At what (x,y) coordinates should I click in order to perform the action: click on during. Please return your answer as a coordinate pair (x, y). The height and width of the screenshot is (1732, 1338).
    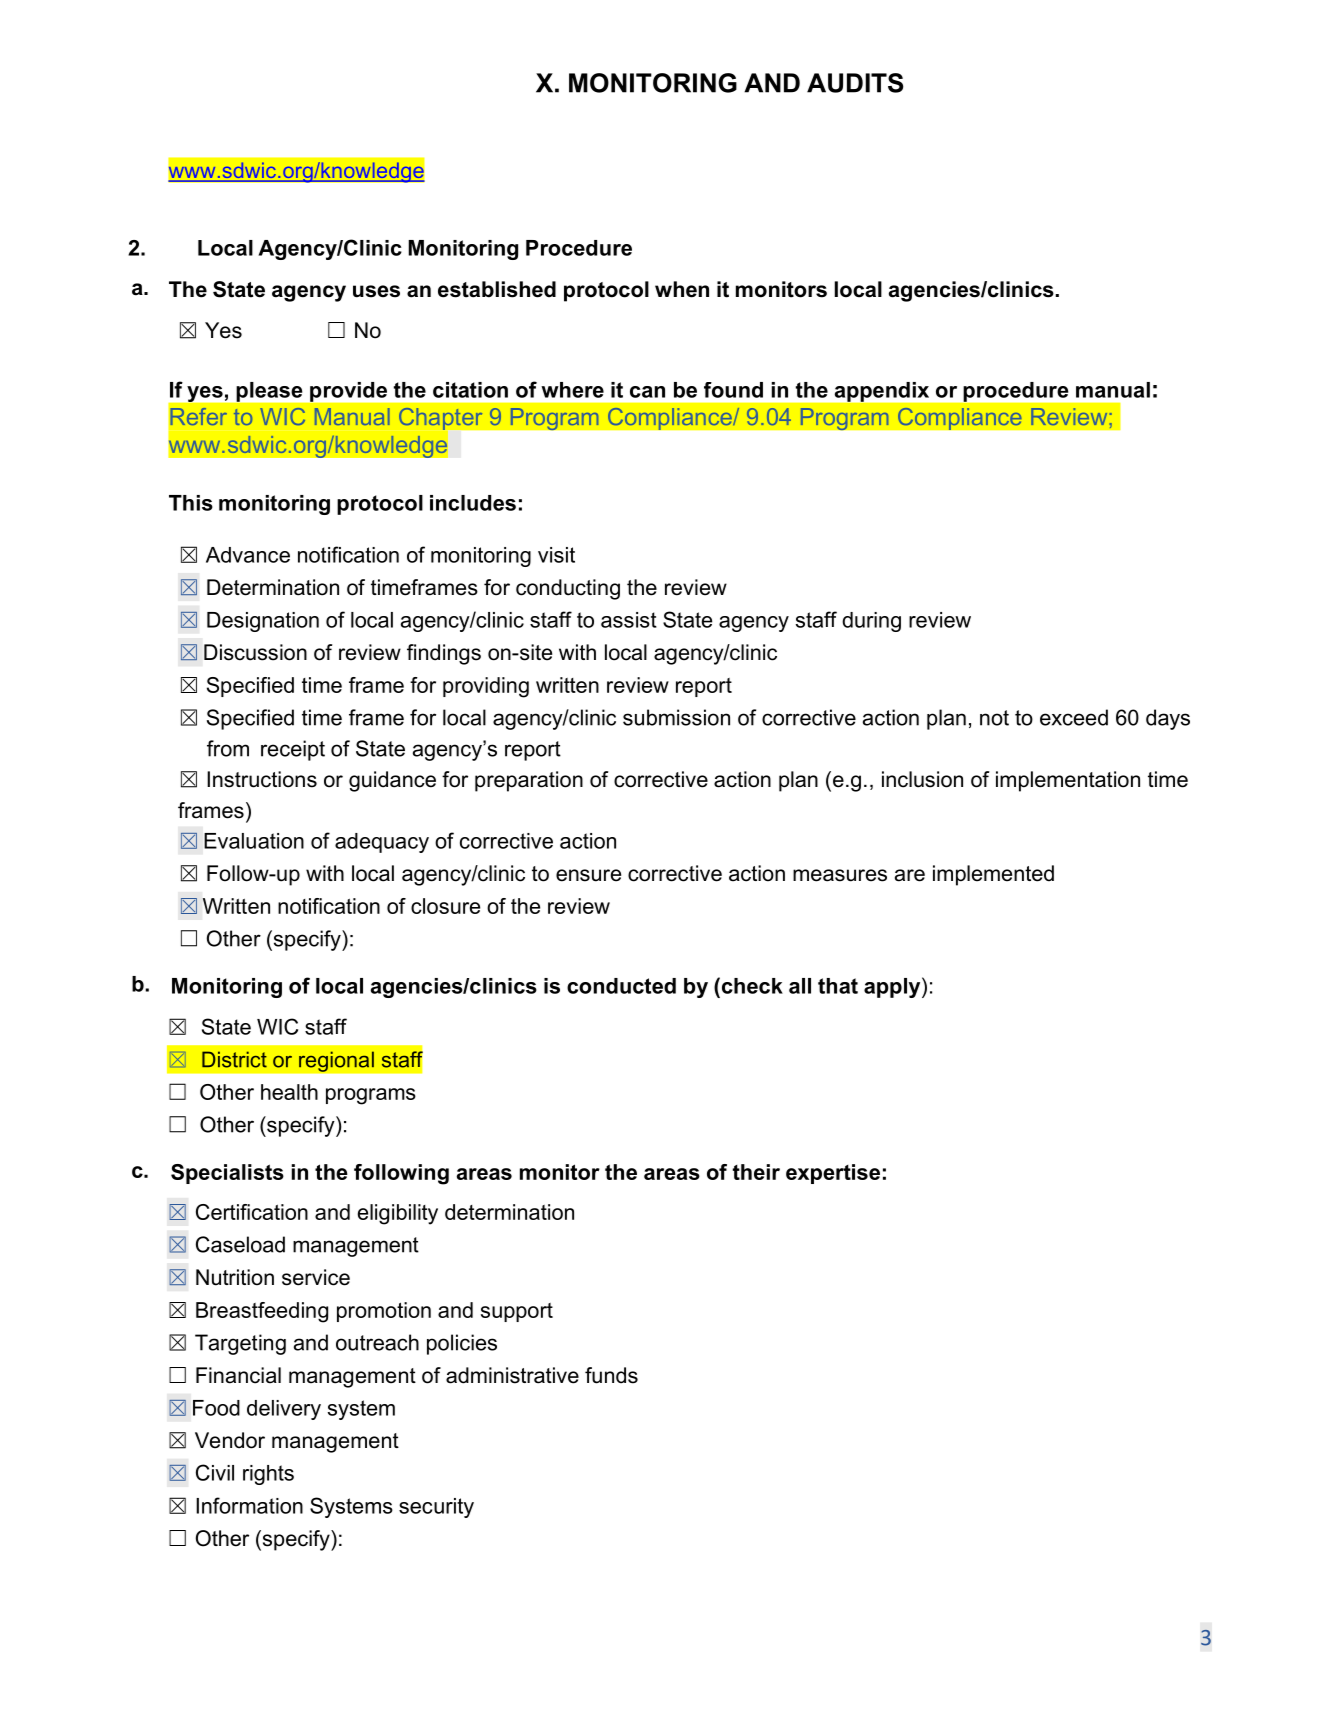
    Looking at the image, I should click on (871, 622).
